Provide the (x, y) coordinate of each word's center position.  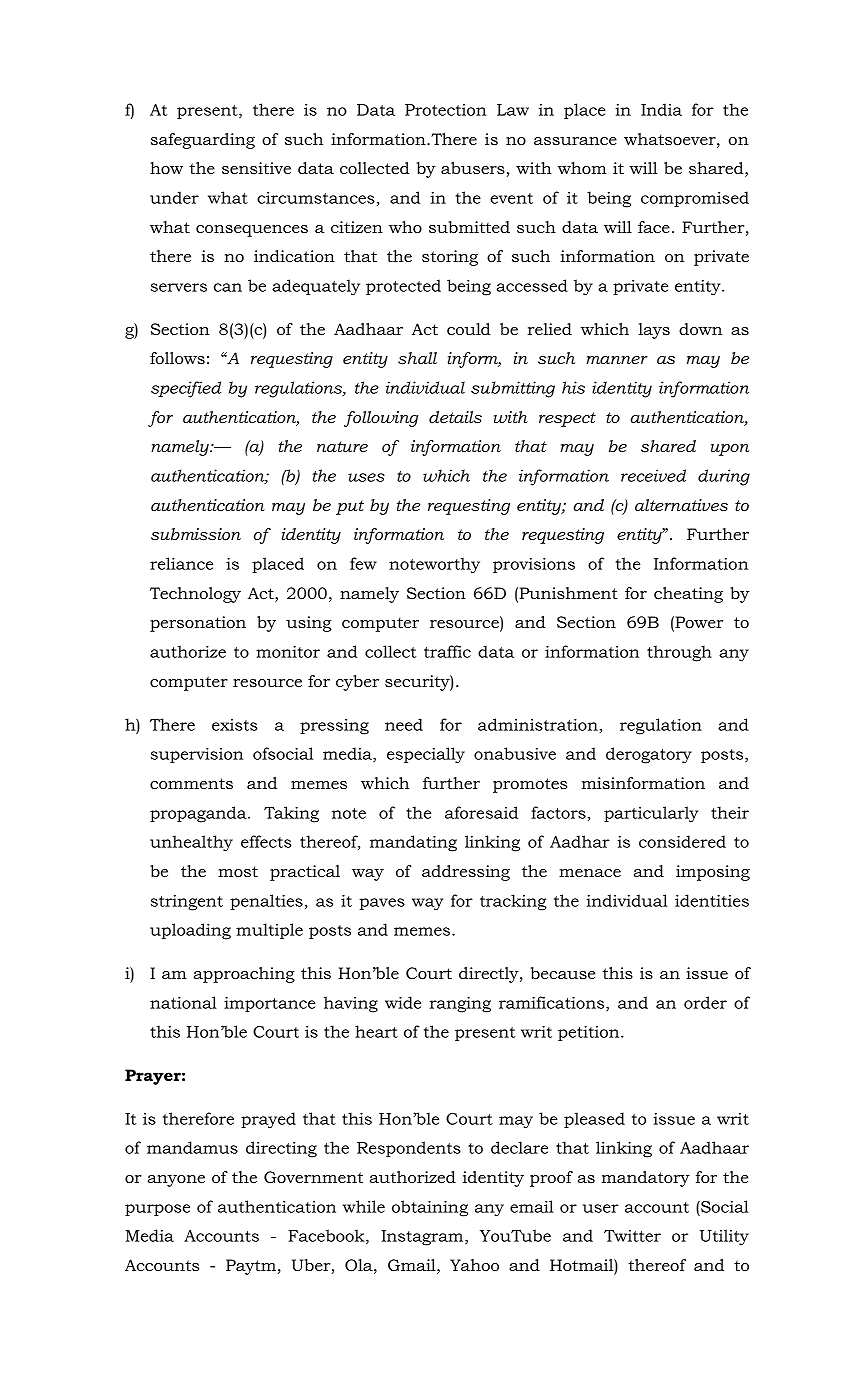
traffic (447, 651)
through (679, 653)
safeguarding (203, 141)
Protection (445, 110)
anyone (176, 1181)
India (661, 109)
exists (234, 725)
